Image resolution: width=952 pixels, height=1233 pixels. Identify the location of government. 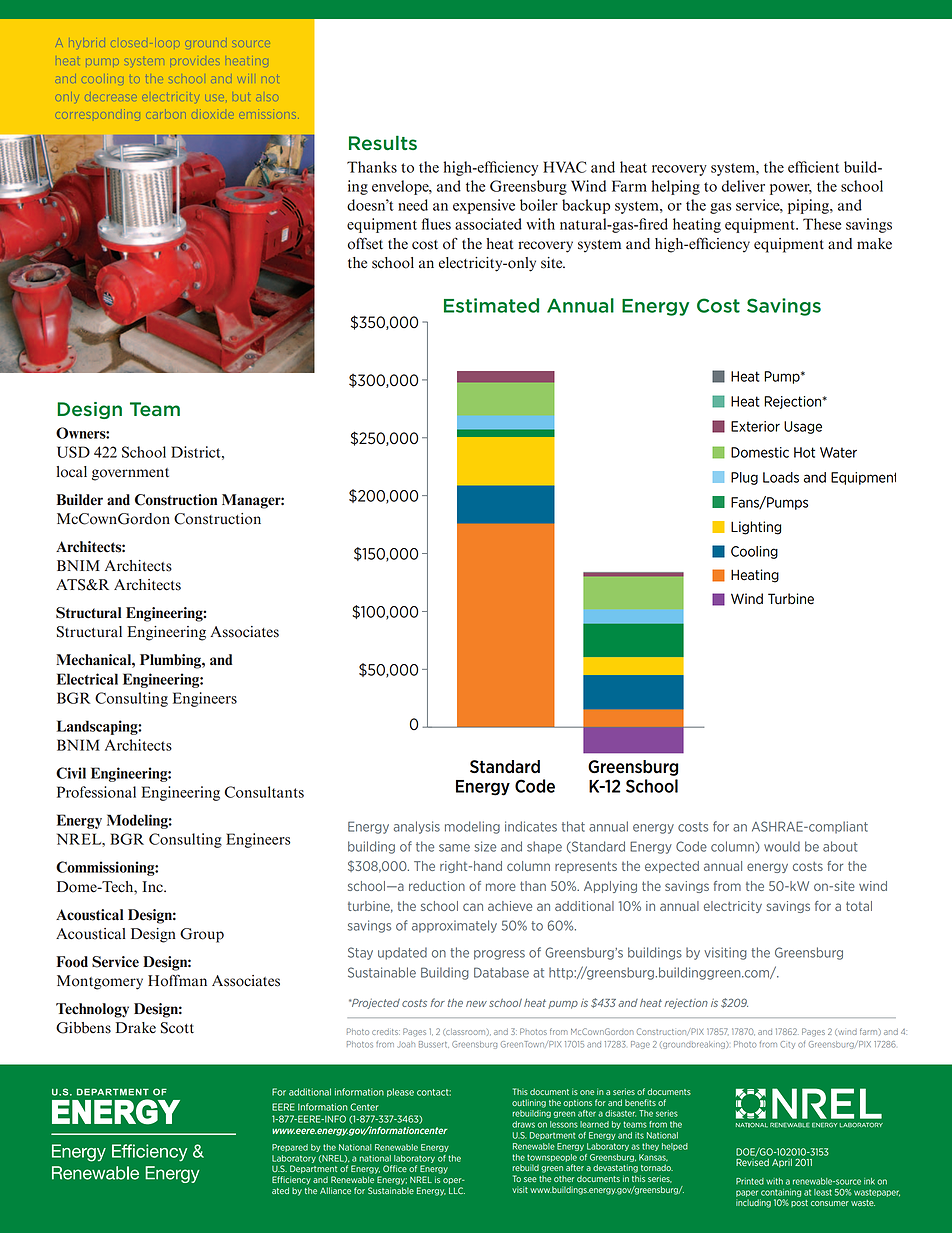
(130, 474).
